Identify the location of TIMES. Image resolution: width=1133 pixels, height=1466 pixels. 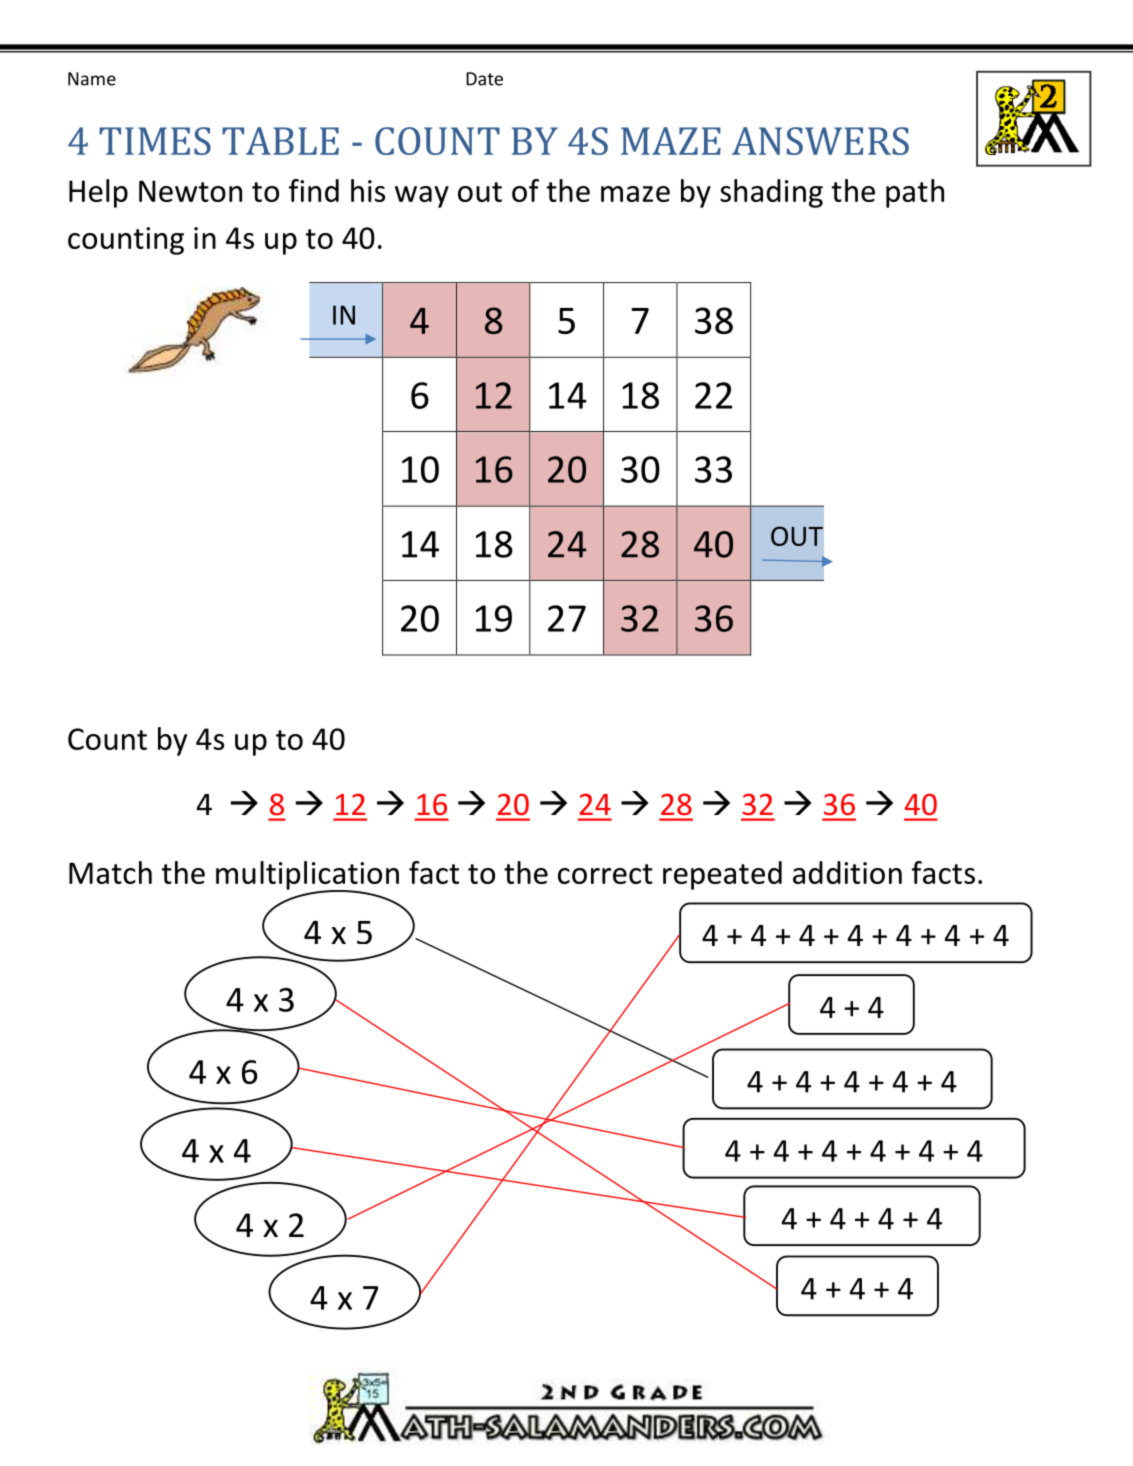
(155, 141).
